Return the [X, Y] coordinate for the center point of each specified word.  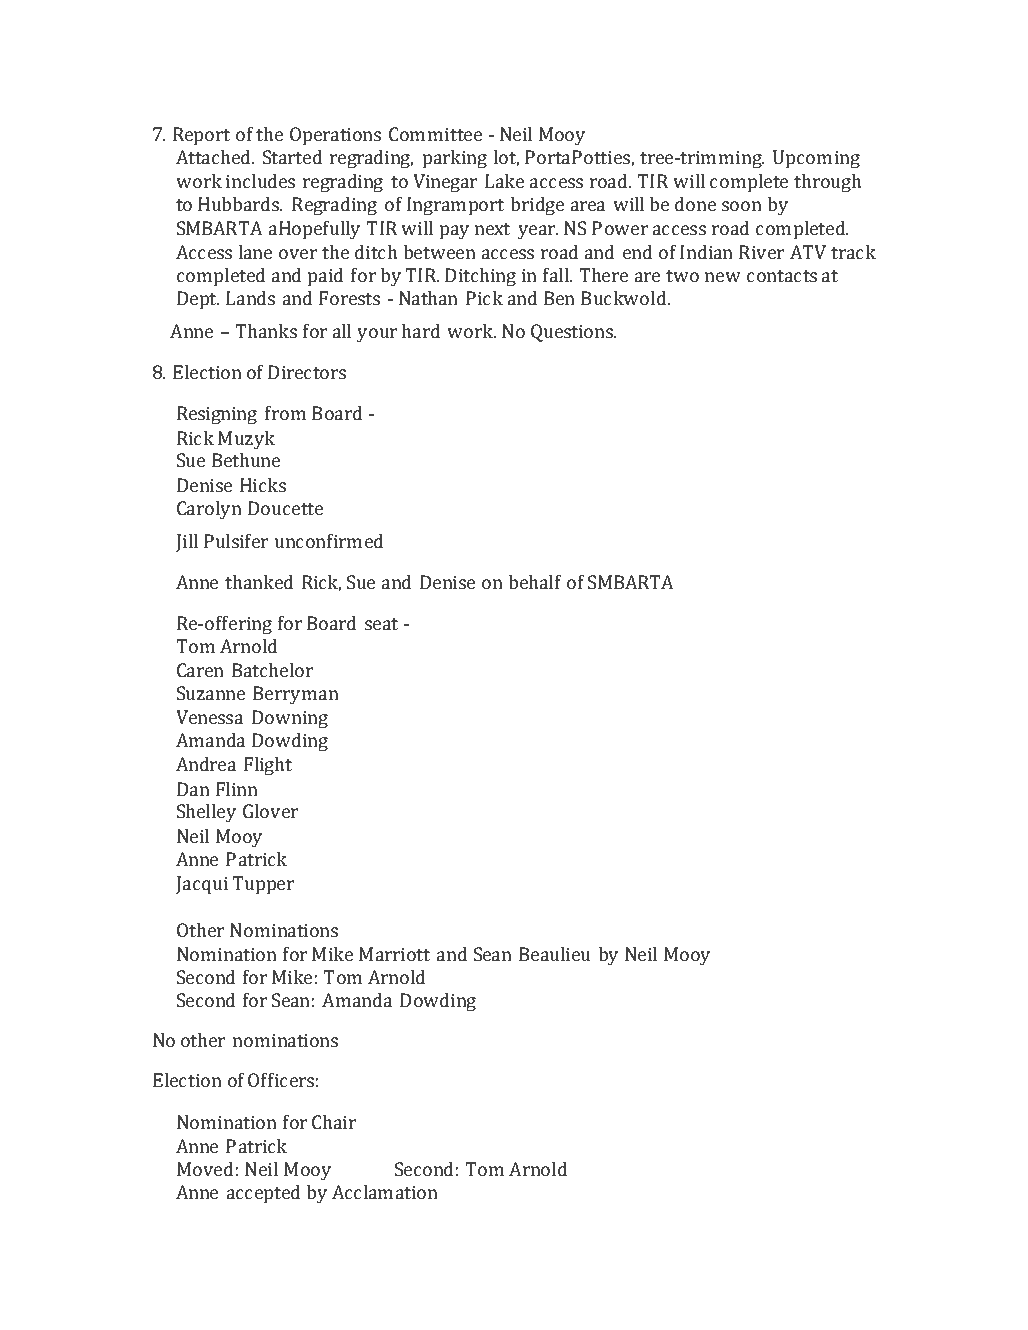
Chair [334, 1122]
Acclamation [385, 1192]
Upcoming [816, 159]
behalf [535, 582]
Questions [573, 333]
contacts [782, 276]
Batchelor [272, 670]
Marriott [394, 954]
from [285, 413]
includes [260, 181]
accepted [264, 1194]
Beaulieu [555, 954]
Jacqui [202, 885]
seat [381, 624]
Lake [504, 181]
